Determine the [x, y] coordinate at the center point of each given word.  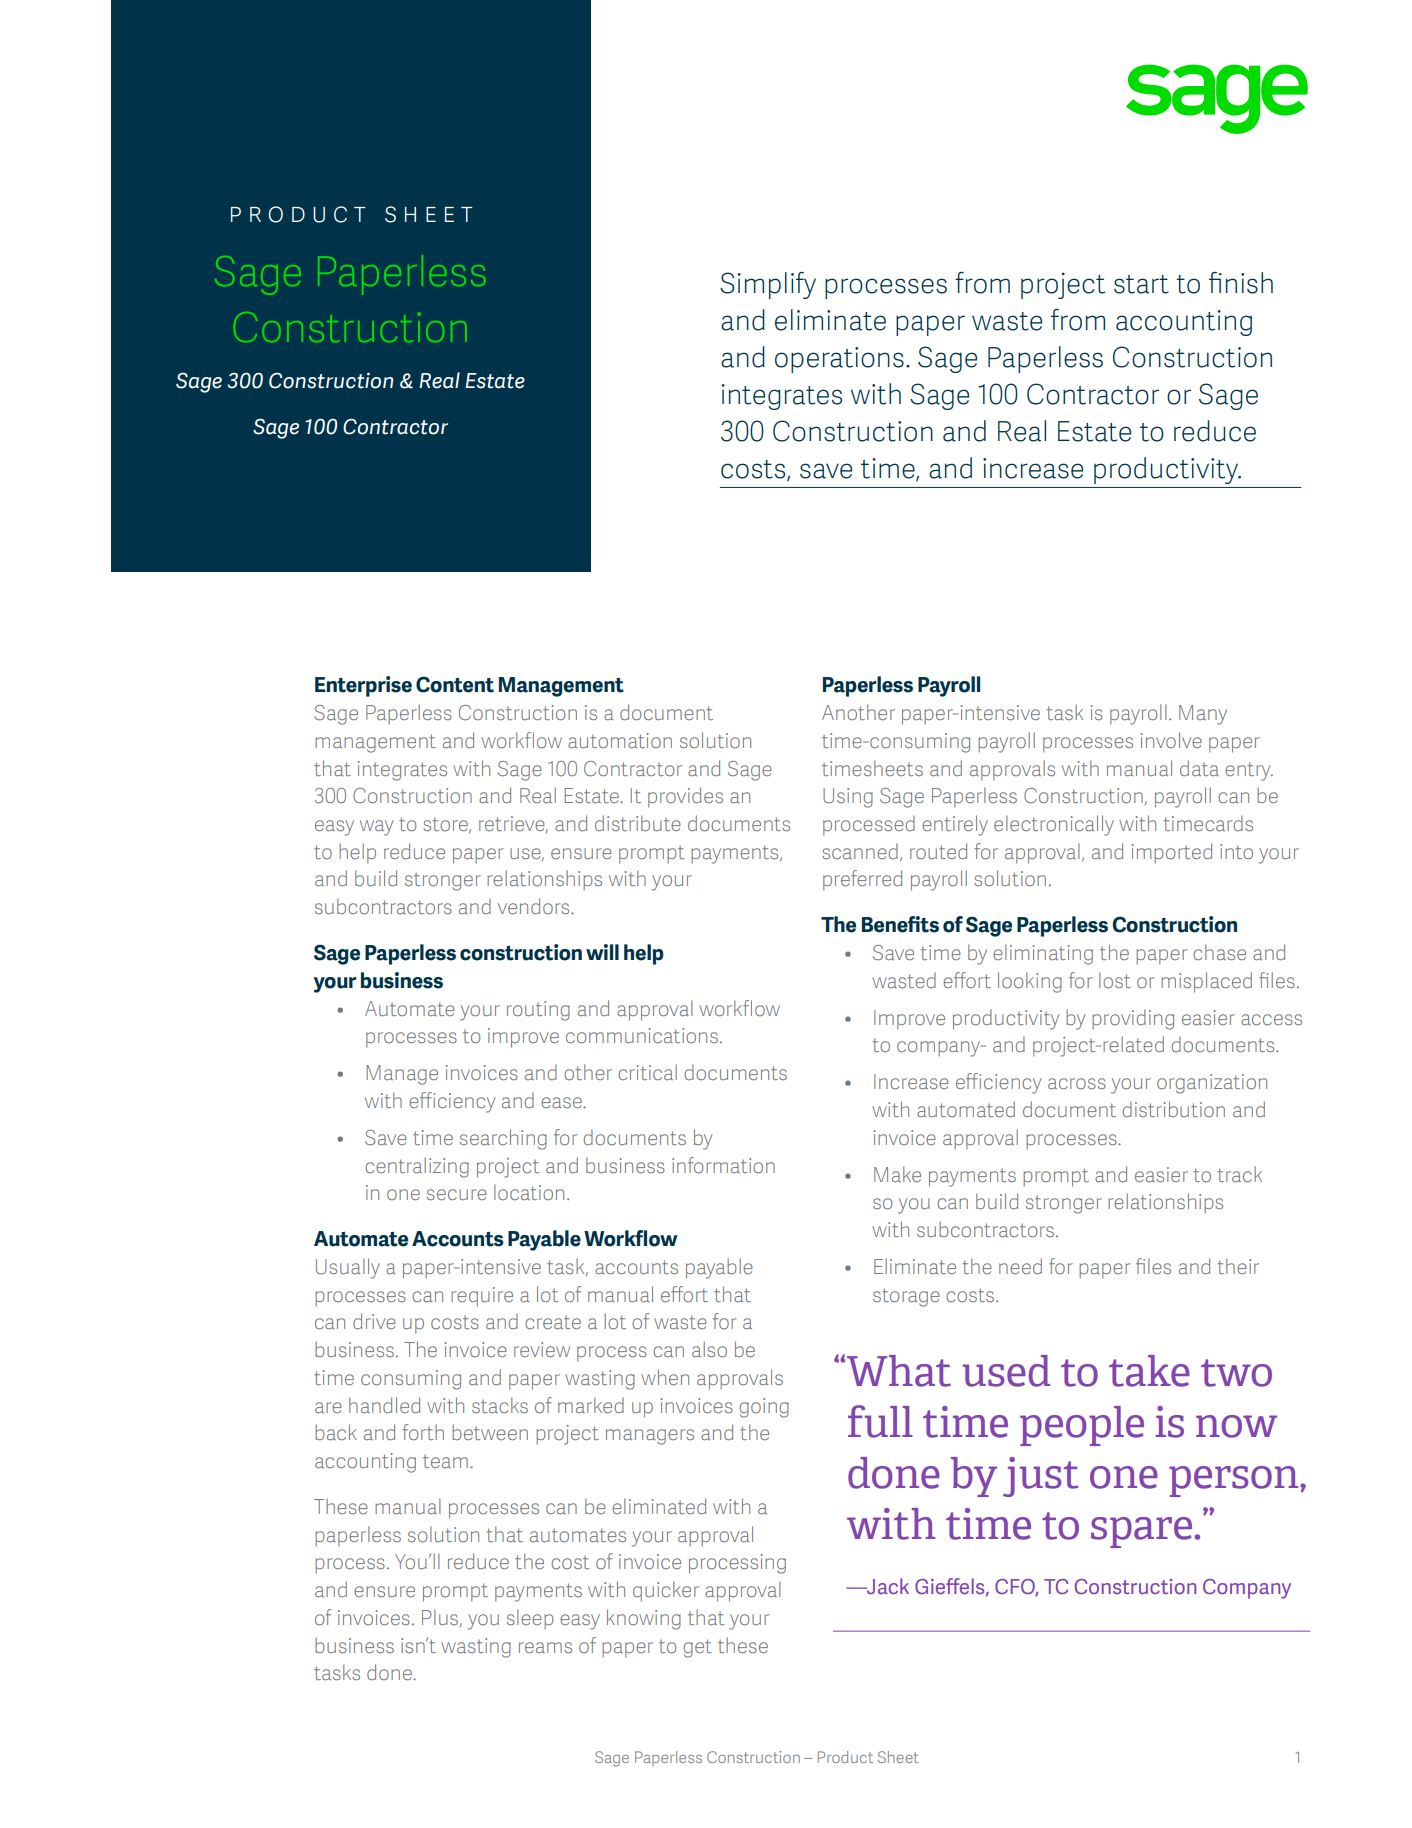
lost [1115, 980]
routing [538, 1011]
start [1141, 284]
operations [839, 360]
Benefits [900, 924]
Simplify [768, 285]
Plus [441, 1618]
